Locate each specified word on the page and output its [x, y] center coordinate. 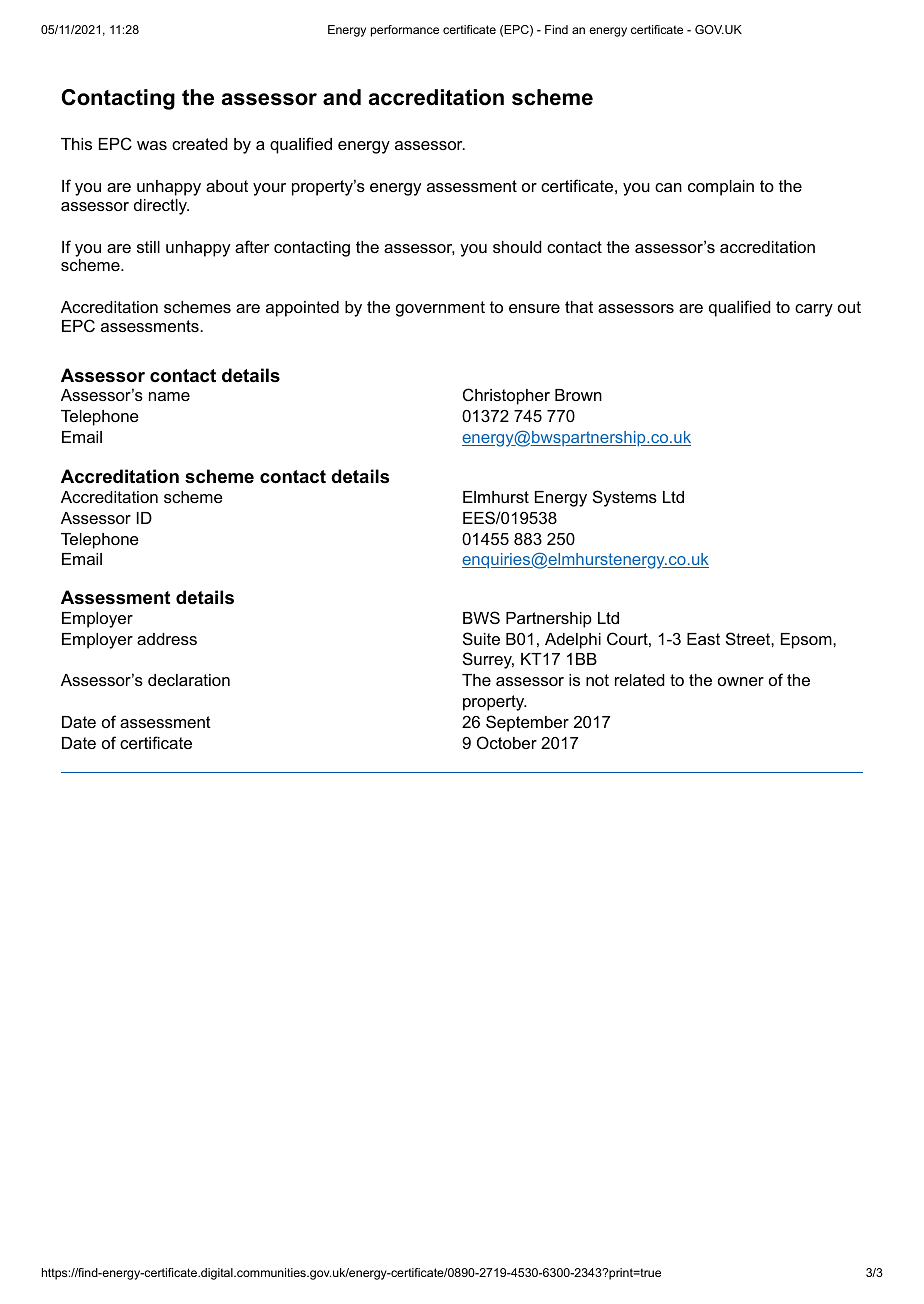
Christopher [506, 396]
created [200, 144]
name [169, 396]
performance [405, 31]
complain [721, 188]
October [507, 742]
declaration [189, 680]
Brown [578, 395]
